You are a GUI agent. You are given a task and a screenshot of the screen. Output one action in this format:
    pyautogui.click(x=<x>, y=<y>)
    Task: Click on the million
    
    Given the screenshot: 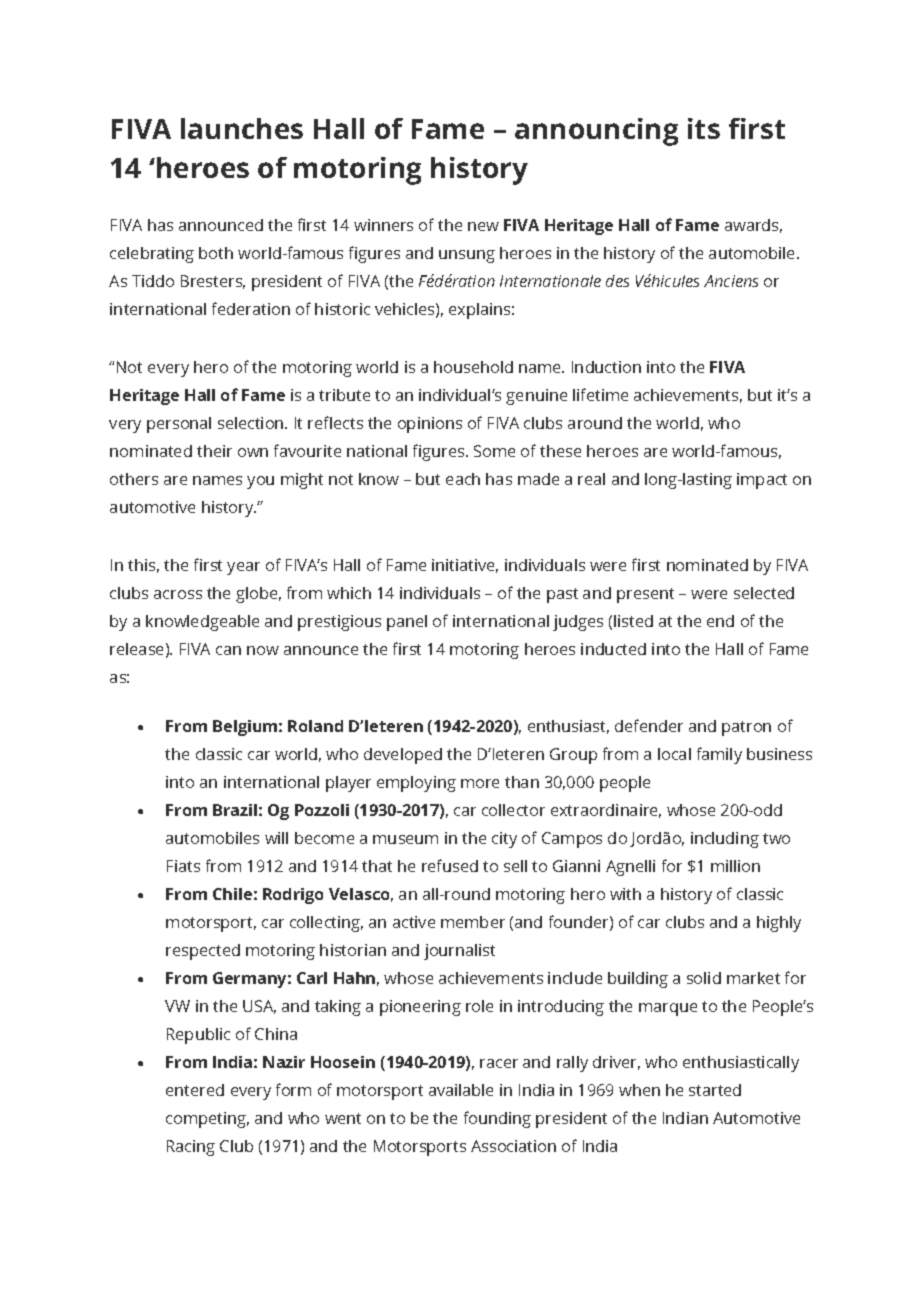 What is the action you would take?
    pyautogui.click(x=735, y=866)
